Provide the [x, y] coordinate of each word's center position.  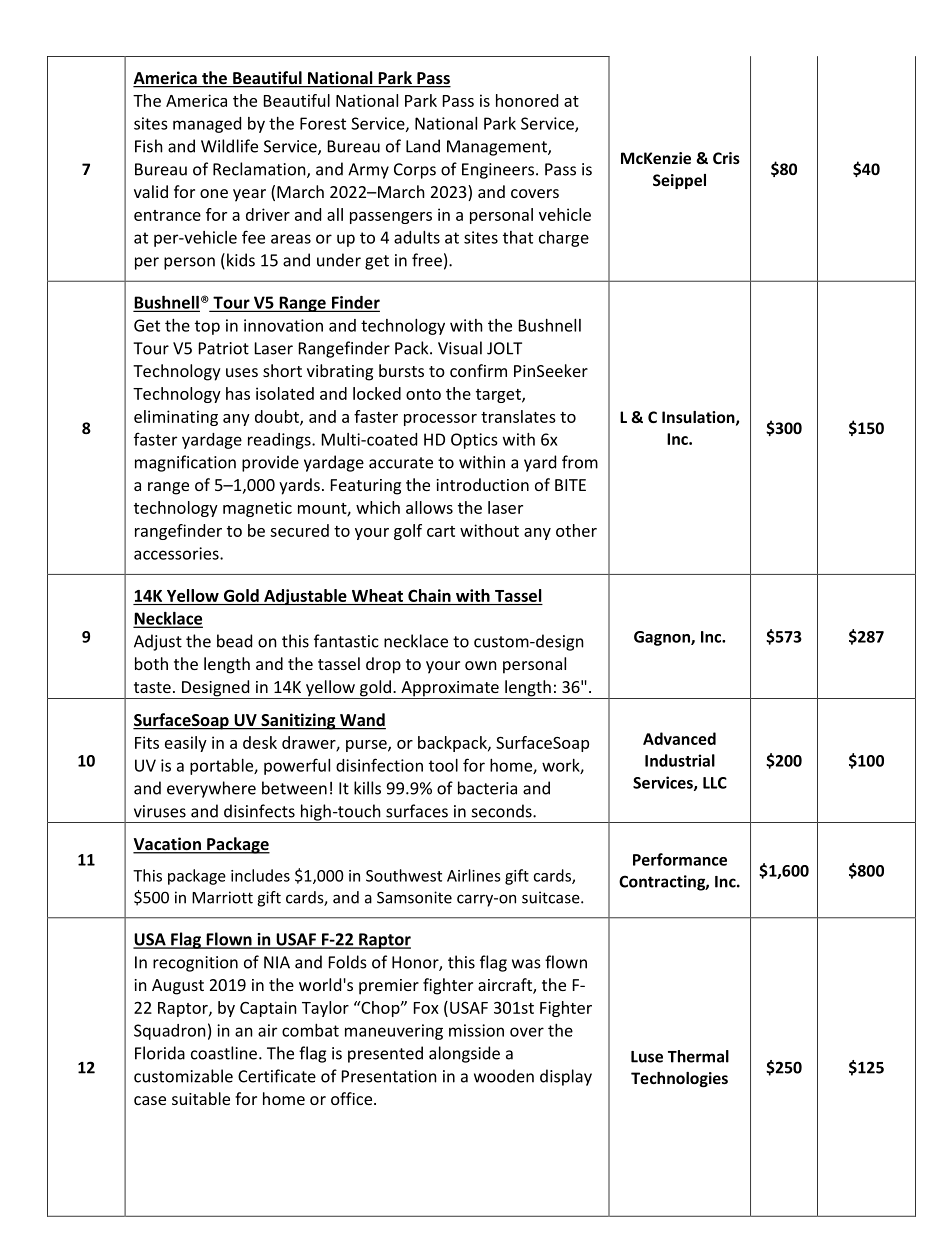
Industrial [680, 760]
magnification [185, 463]
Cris [726, 158]
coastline [224, 1053]
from [580, 462]
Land [423, 146]
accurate [401, 463]
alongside [464, 1054]
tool [443, 765]
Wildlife [229, 146]
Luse [647, 1057]
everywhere [211, 789]
